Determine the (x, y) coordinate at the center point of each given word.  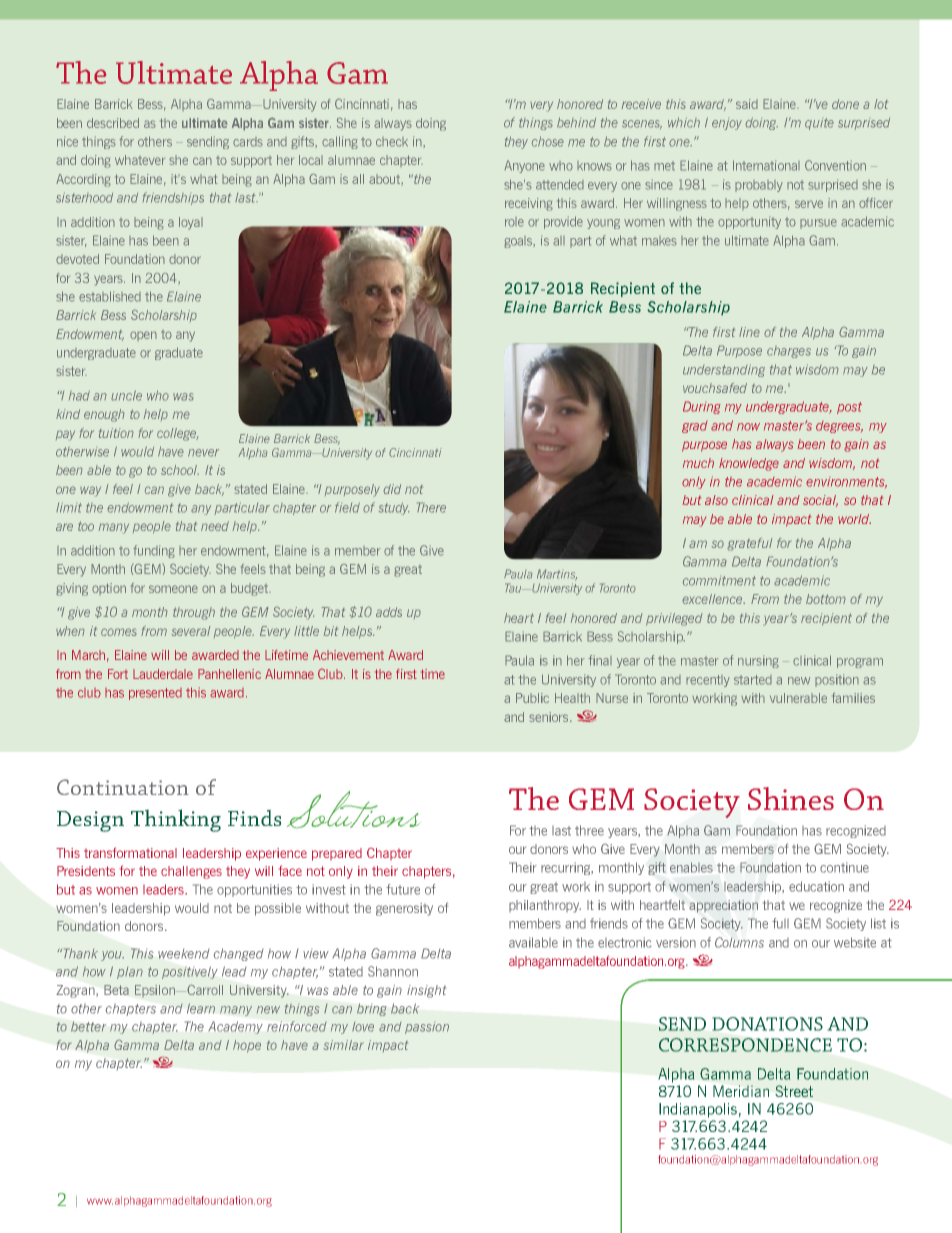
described (113, 123)
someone (173, 589)
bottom (826, 599)
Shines (791, 798)
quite (819, 124)
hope (247, 1046)
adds (389, 612)
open (143, 336)
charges (789, 352)
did (392, 489)
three (589, 830)
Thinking (176, 820)
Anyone (524, 166)
